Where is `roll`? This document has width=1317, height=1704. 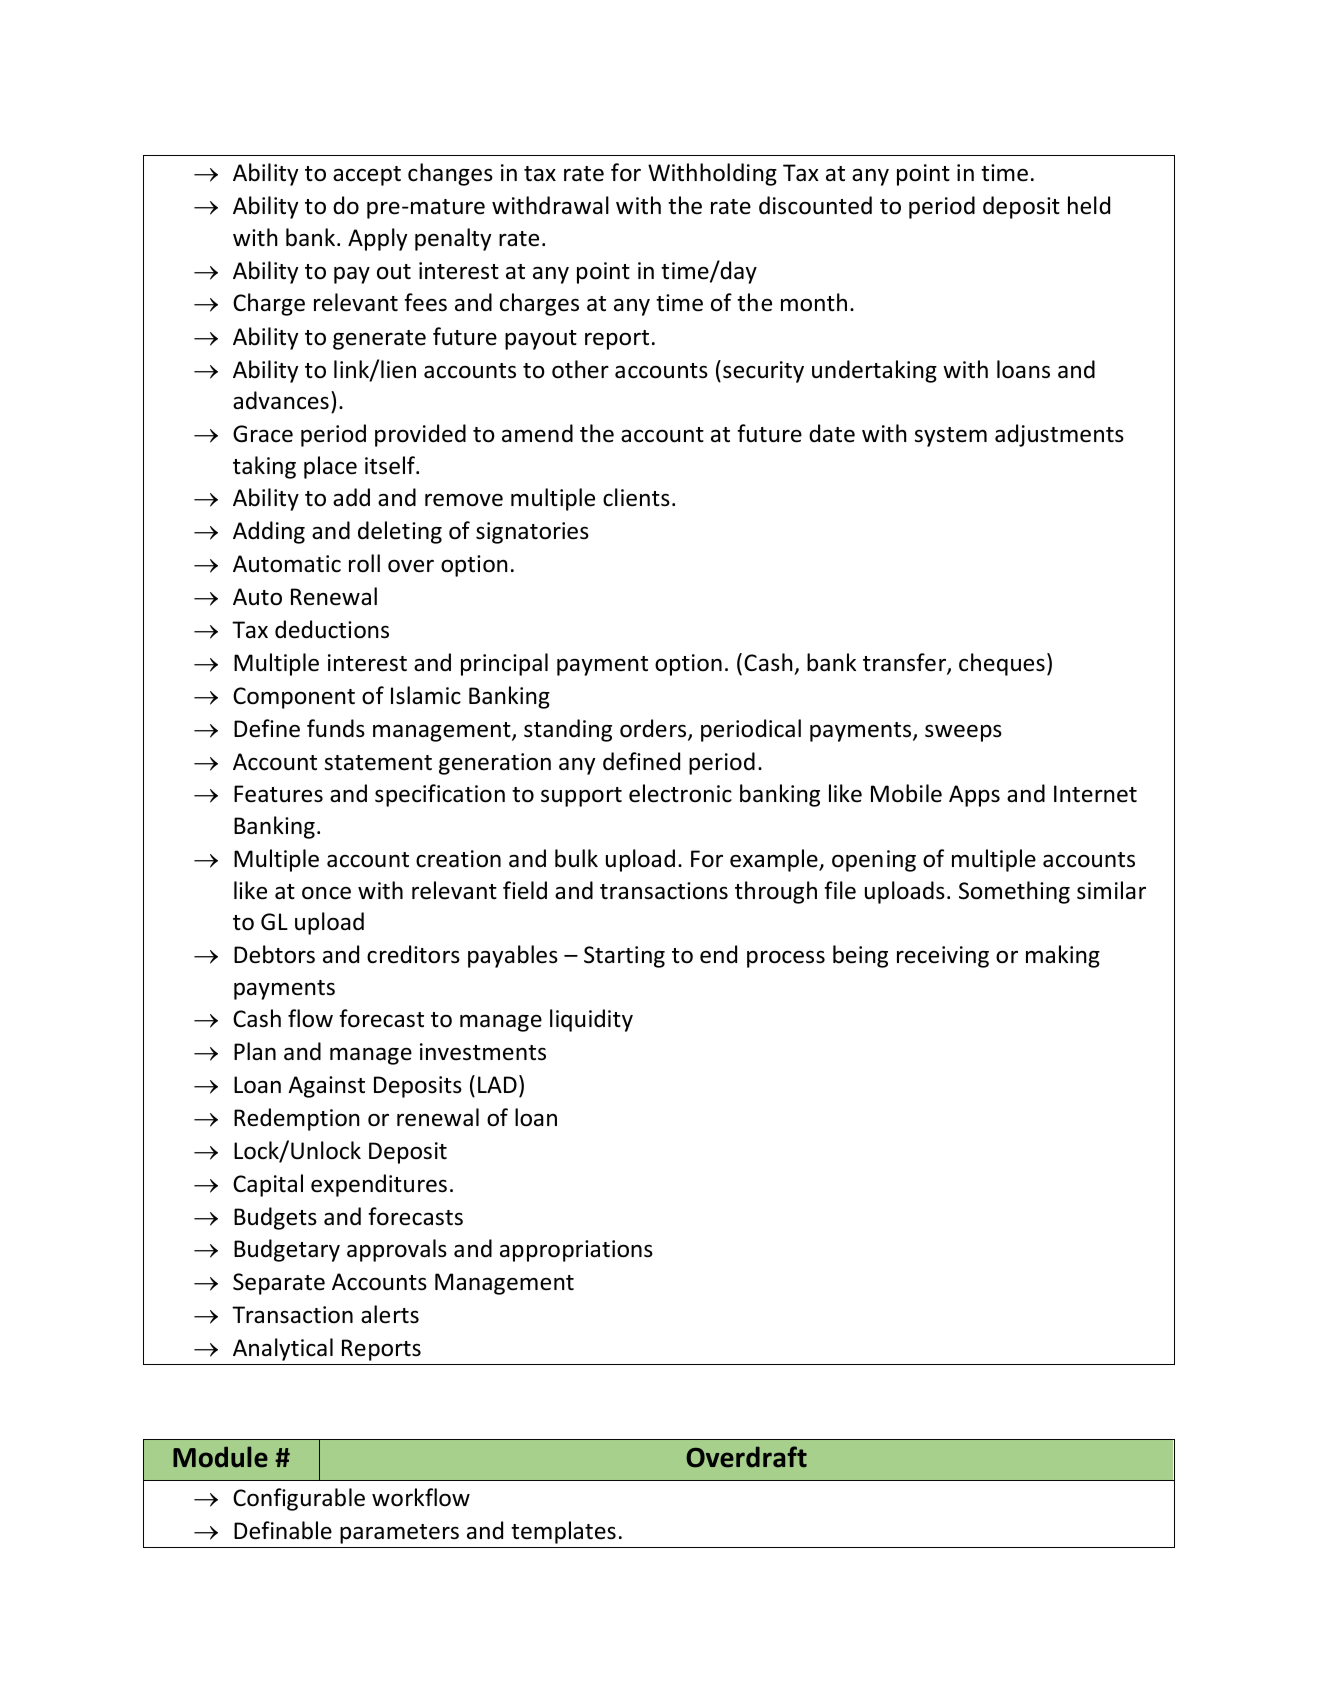 roll is located at coordinates (364, 563).
